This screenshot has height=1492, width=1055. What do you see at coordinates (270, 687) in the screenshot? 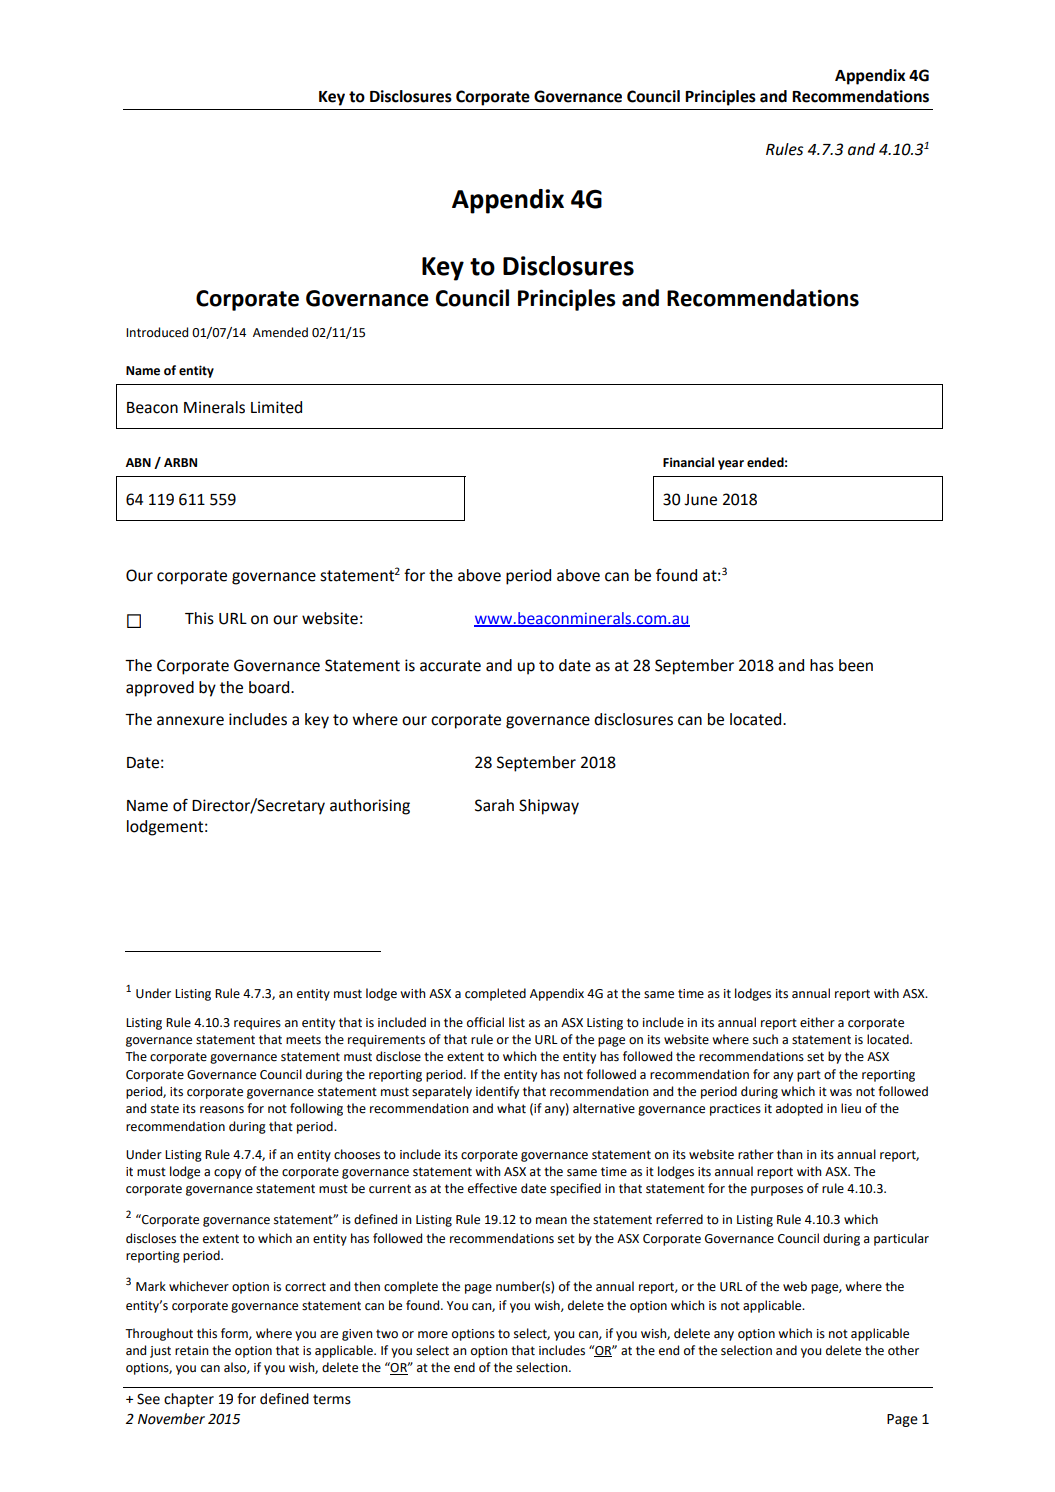
I see `board` at bounding box center [270, 687].
